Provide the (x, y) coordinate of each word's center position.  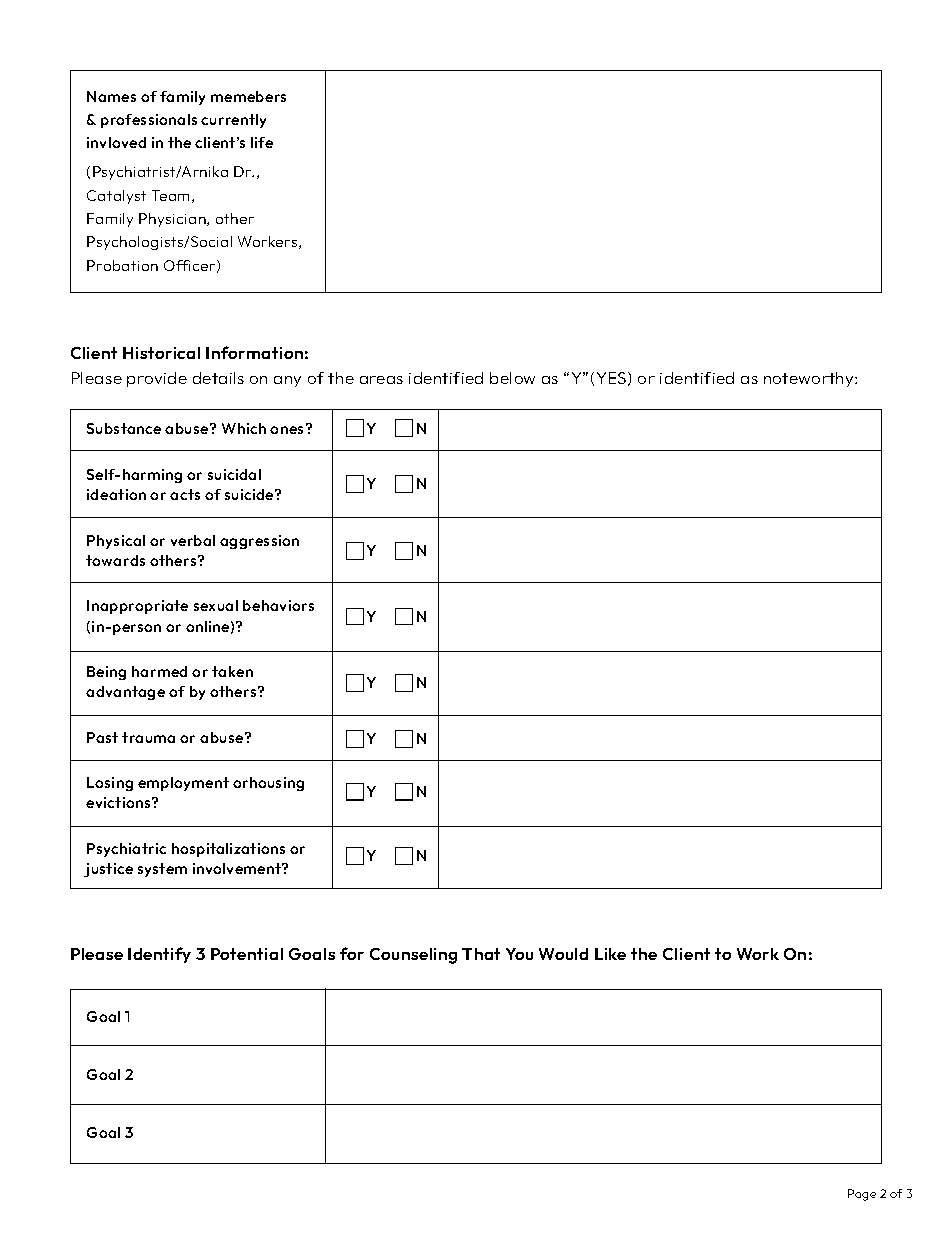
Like (610, 954)
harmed (159, 671)
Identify (159, 955)
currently (233, 121)
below (512, 378)
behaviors (278, 605)
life (262, 142)
